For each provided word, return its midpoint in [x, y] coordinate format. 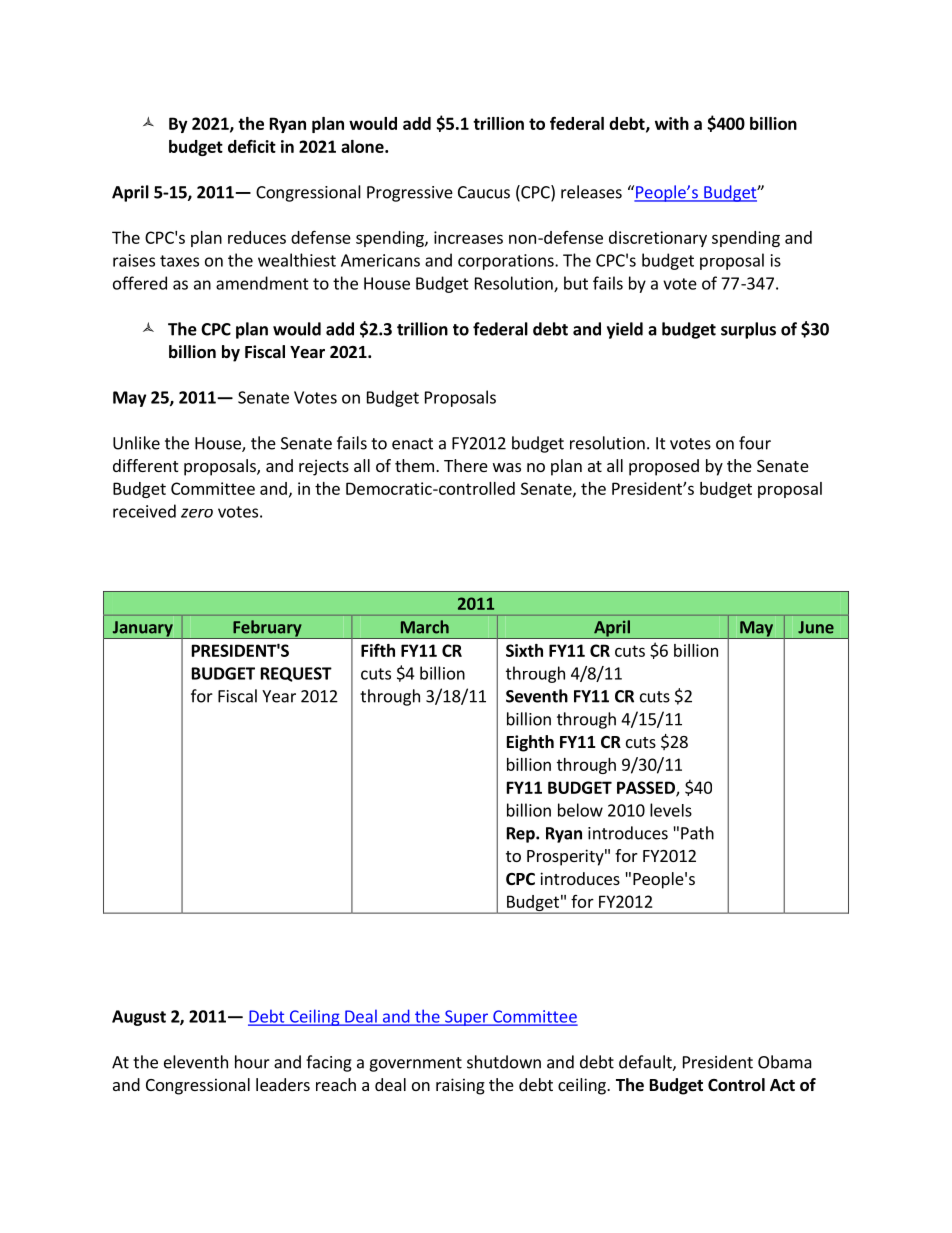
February [267, 629]
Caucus [484, 192]
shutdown [504, 1062]
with [672, 123]
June [816, 627]
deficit [252, 146]
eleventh [196, 1062]
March [425, 627]
